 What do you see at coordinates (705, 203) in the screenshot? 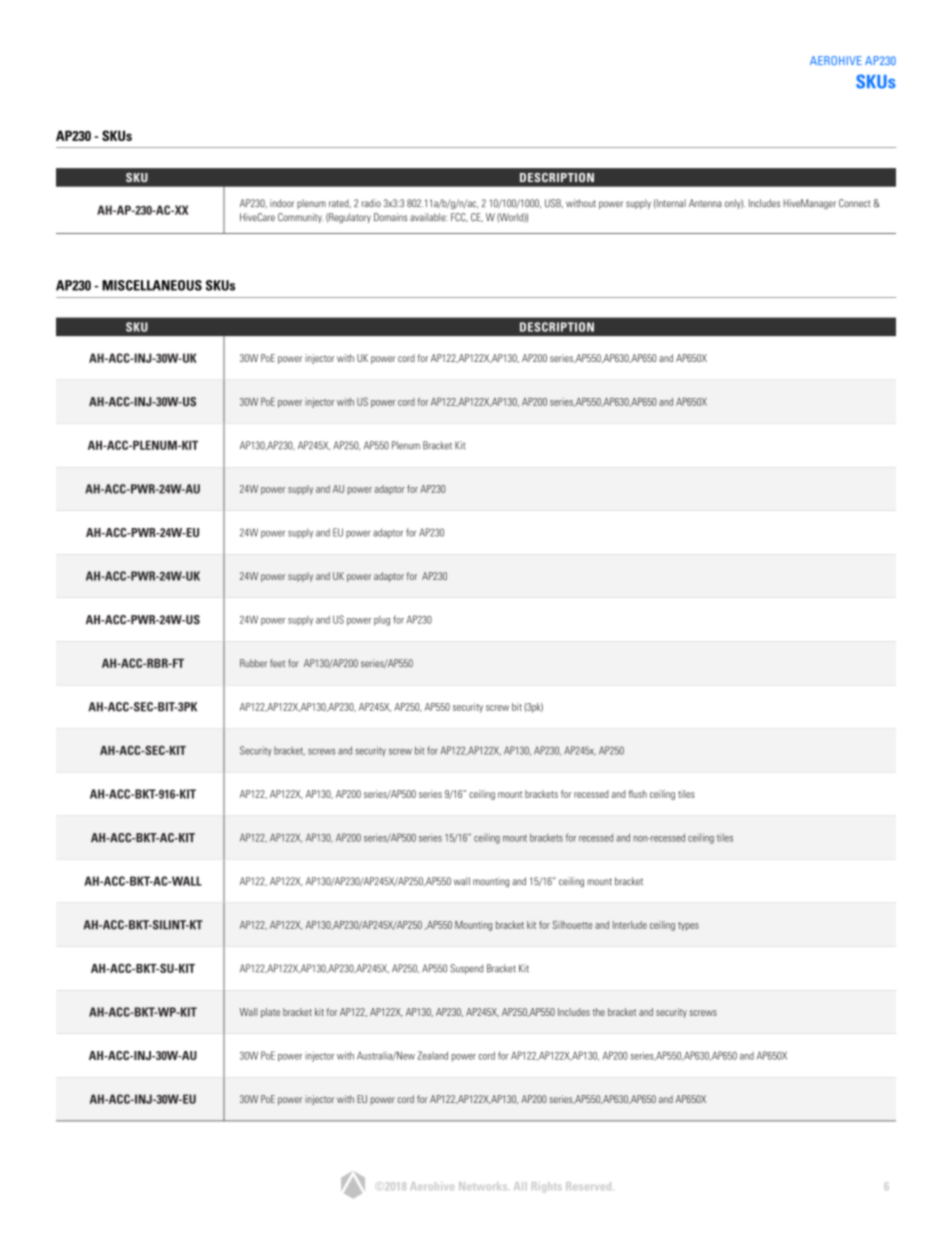
I see `Antenna` at bounding box center [705, 203].
